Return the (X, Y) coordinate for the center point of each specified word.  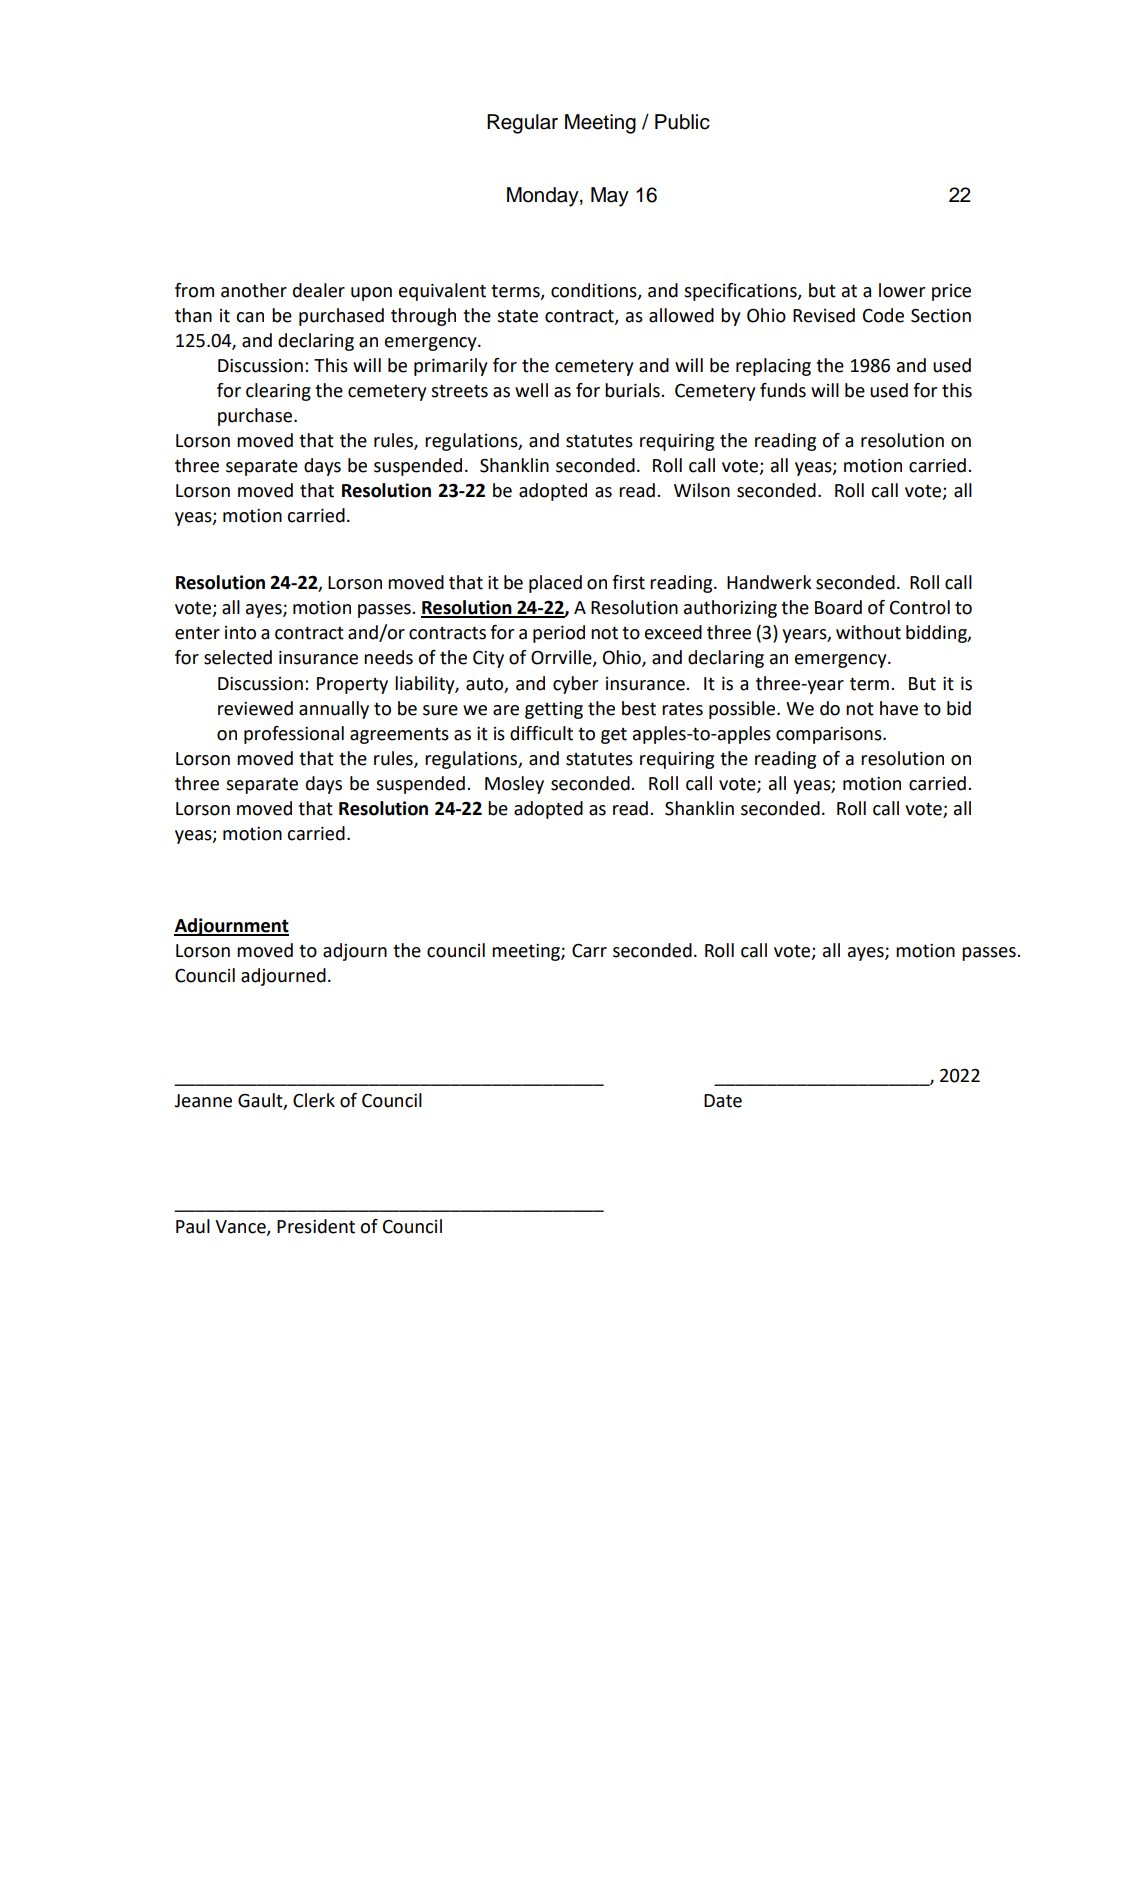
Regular (522, 124)
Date (723, 1101)
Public (682, 122)
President (316, 1226)
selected (238, 657)
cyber (575, 685)
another (254, 290)
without (868, 632)
